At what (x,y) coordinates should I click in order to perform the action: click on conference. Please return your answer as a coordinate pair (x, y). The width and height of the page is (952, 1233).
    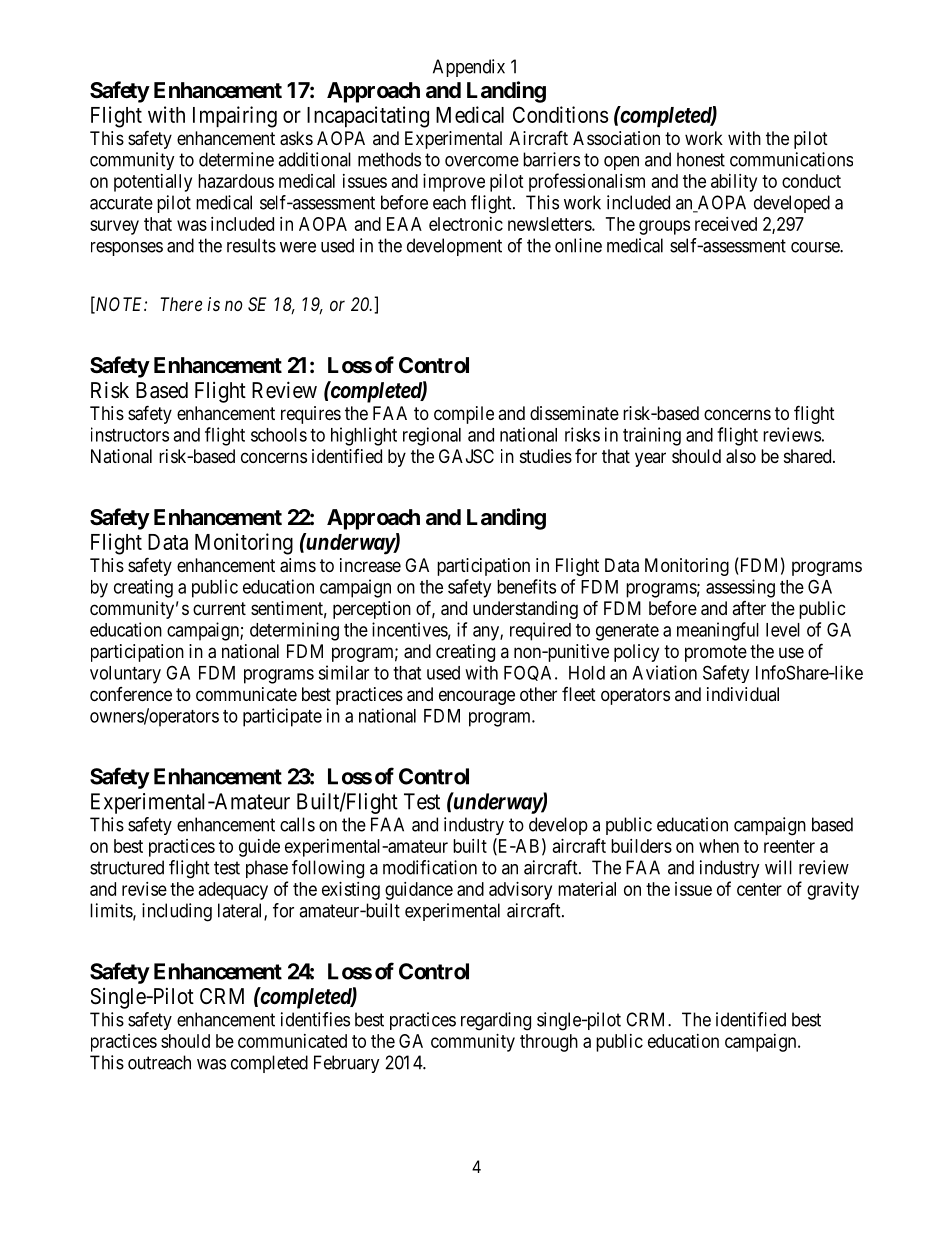
    Looking at the image, I should click on (131, 694).
